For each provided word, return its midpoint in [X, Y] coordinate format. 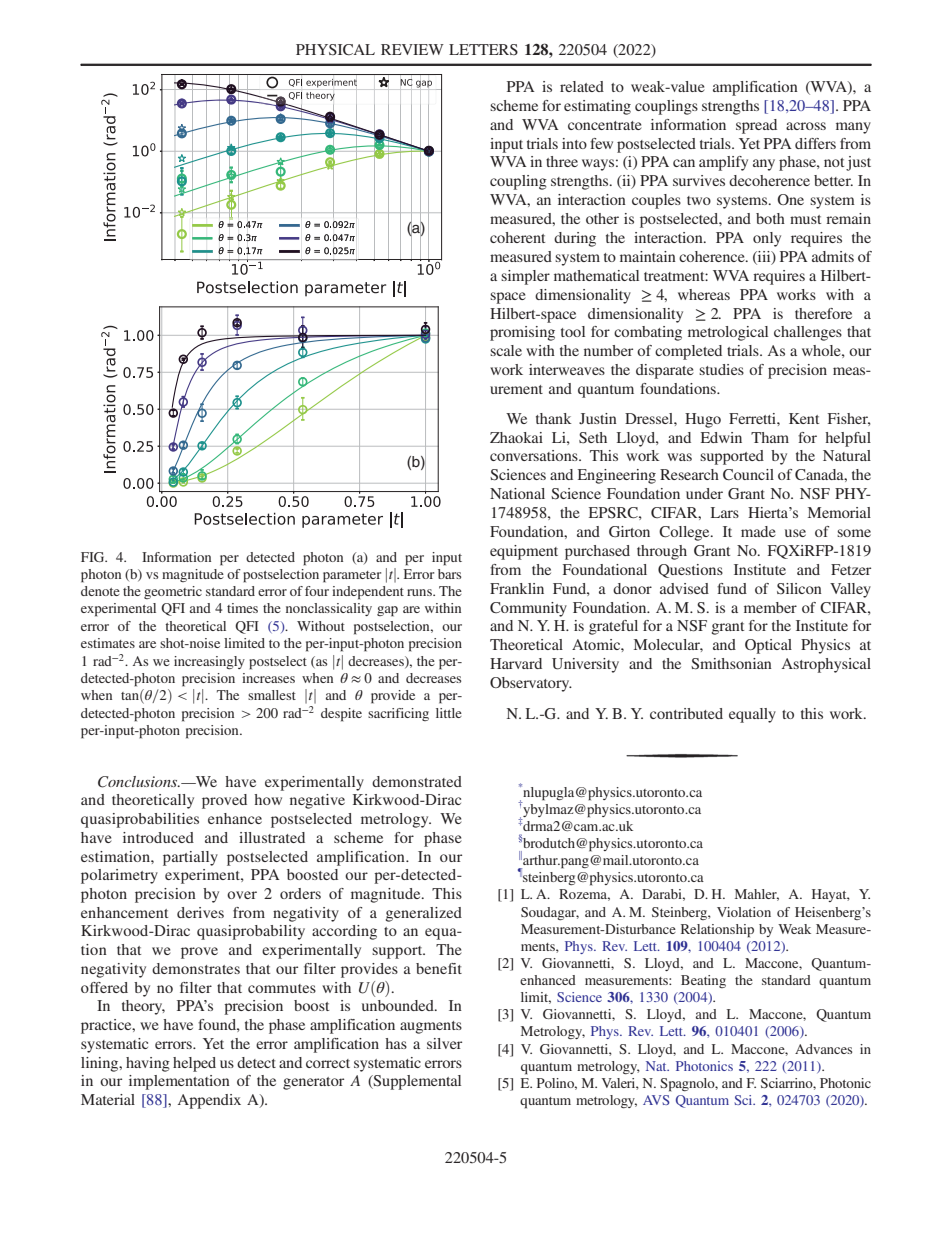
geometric [173, 592]
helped [194, 1064]
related [582, 86]
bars [449, 574]
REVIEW [412, 49]
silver [444, 1043]
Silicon [799, 588]
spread [756, 126]
